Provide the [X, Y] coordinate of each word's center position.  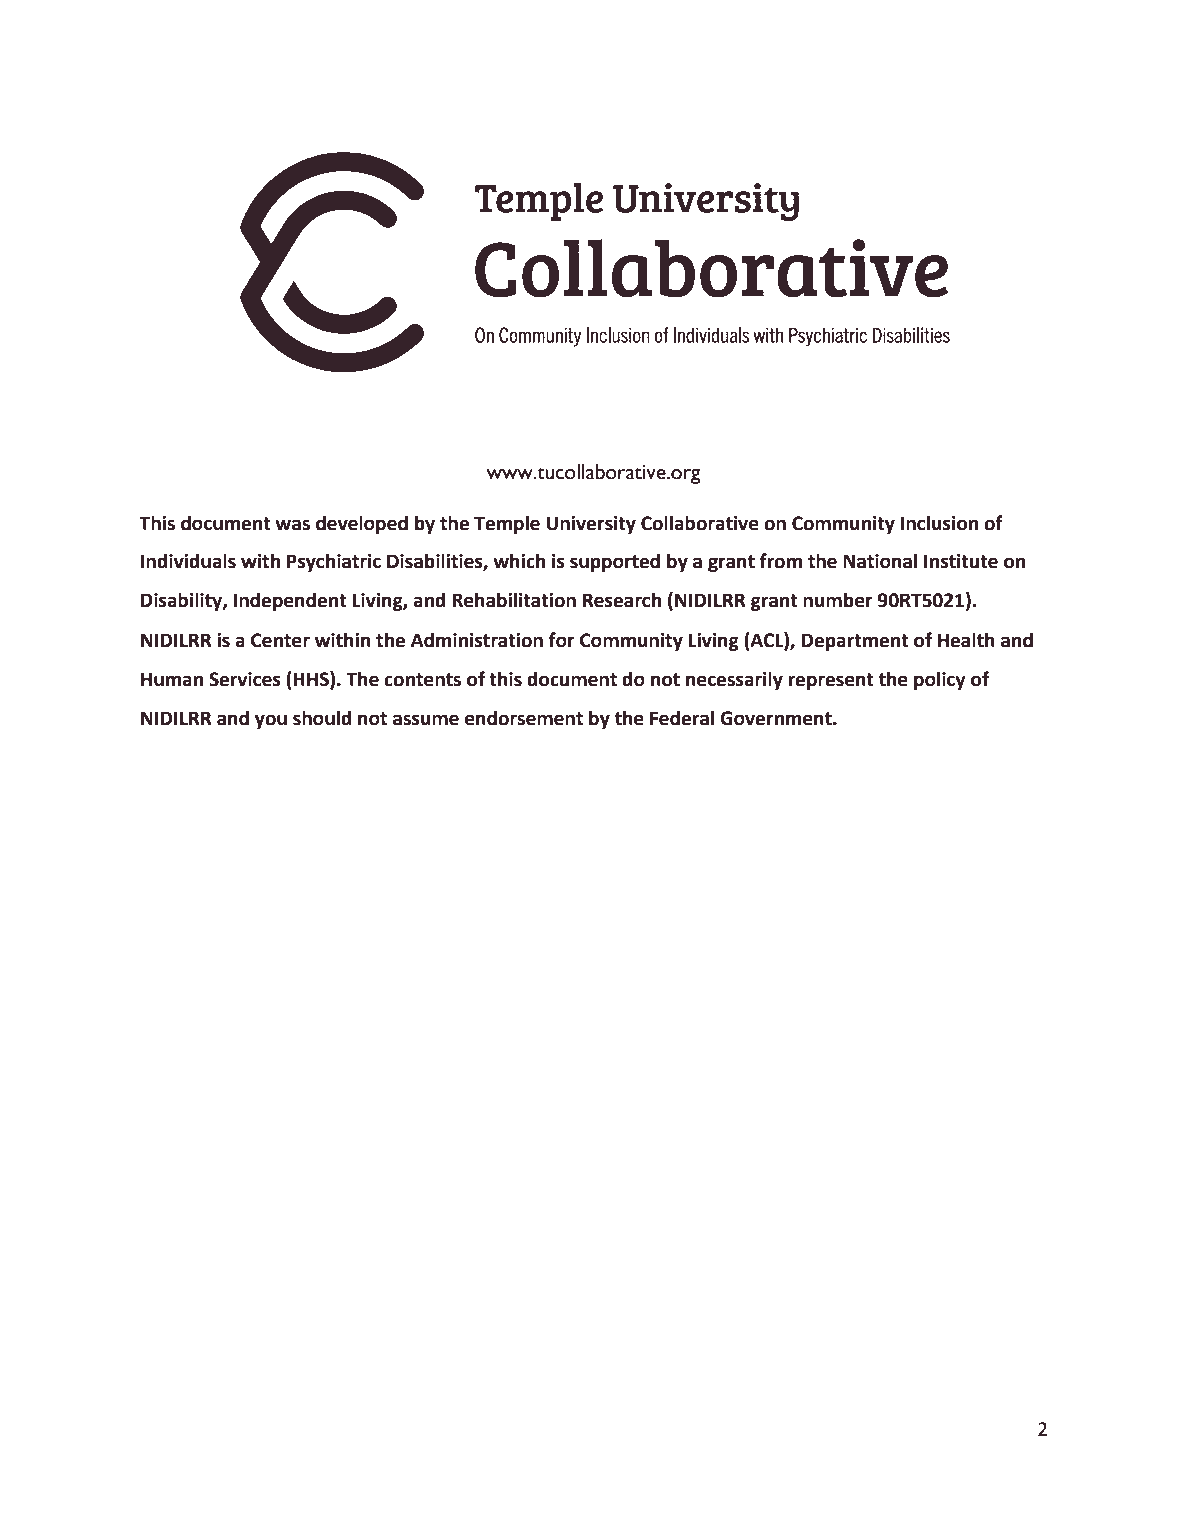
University [591, 525]
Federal [682, 718]
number [838, 600]
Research [622, 600]
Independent [290, 601]
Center [280, 640]
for [562, 640]
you [271, 721]
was [292, 525]
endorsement [524, 718]
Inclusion [939, 523]
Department [855, 642]
